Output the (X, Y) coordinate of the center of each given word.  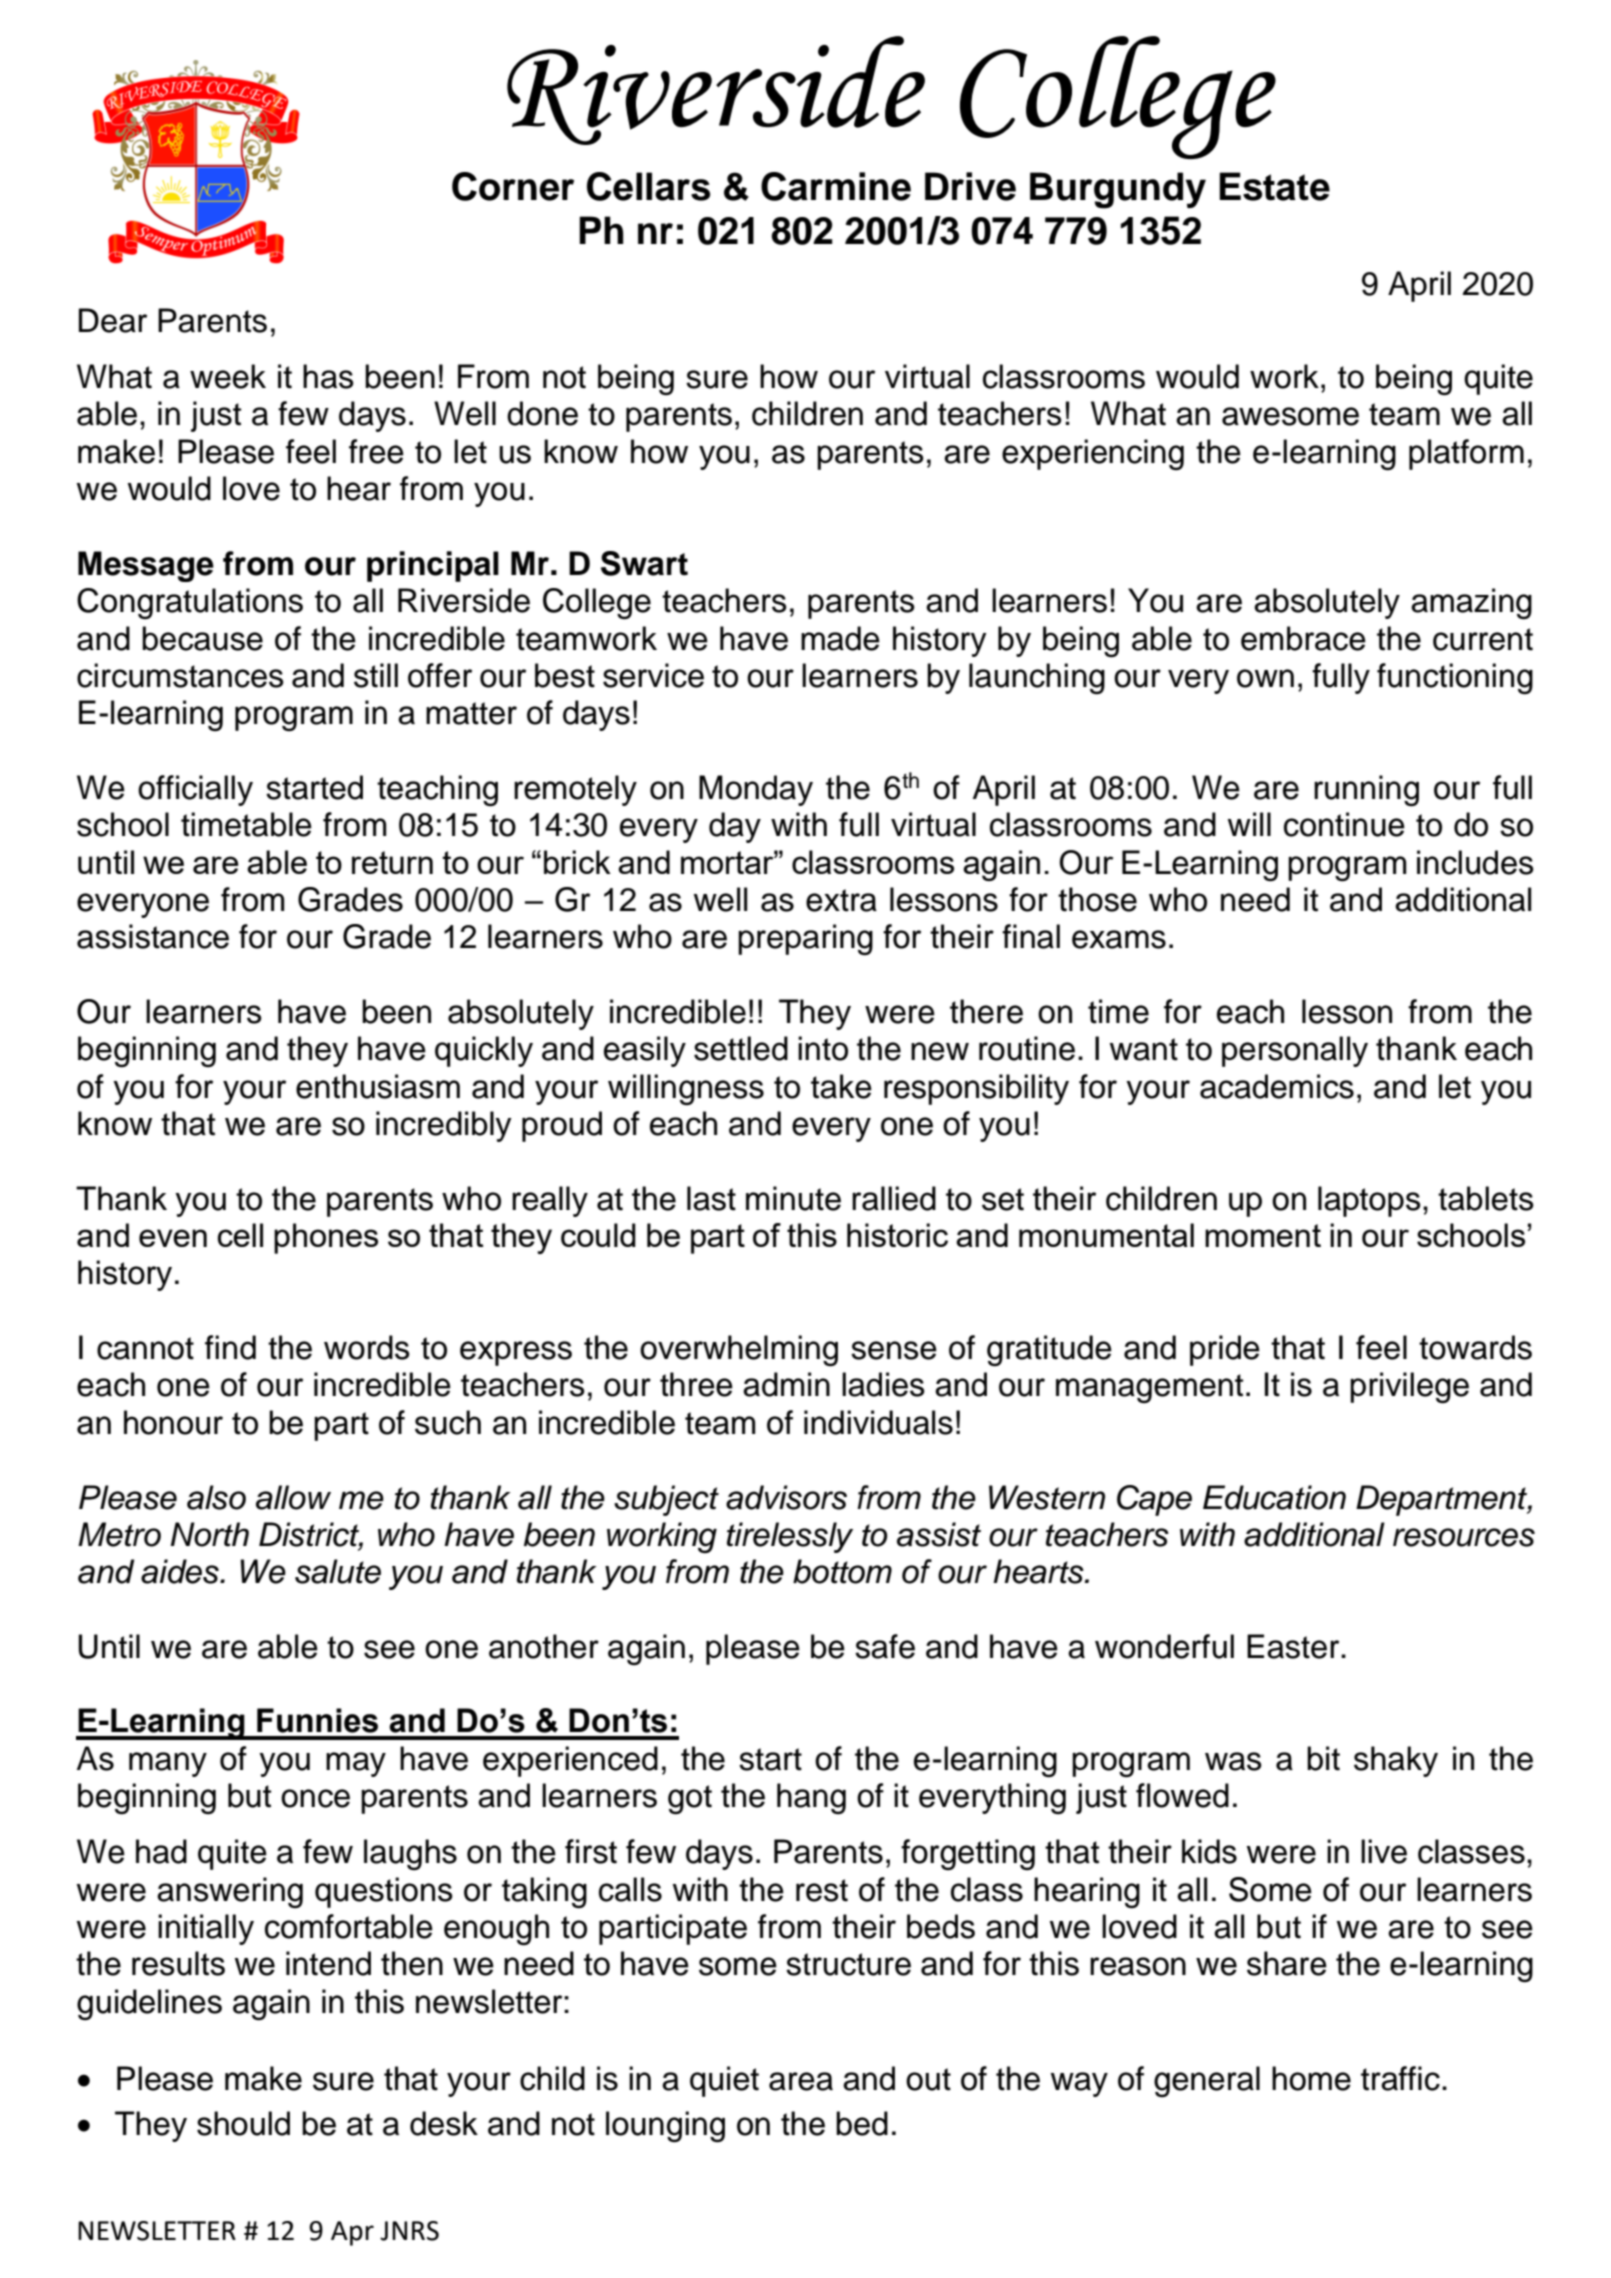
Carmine (836, 186)
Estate (1274, 186)
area (801, 2081)
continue (1344, 824)
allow (293, 1497)
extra (841, 900)
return (392, 862)
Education (1274, 1497)
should (243, 2123)
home (1311, 2078)
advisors (786, 1497)
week (228, 376)
